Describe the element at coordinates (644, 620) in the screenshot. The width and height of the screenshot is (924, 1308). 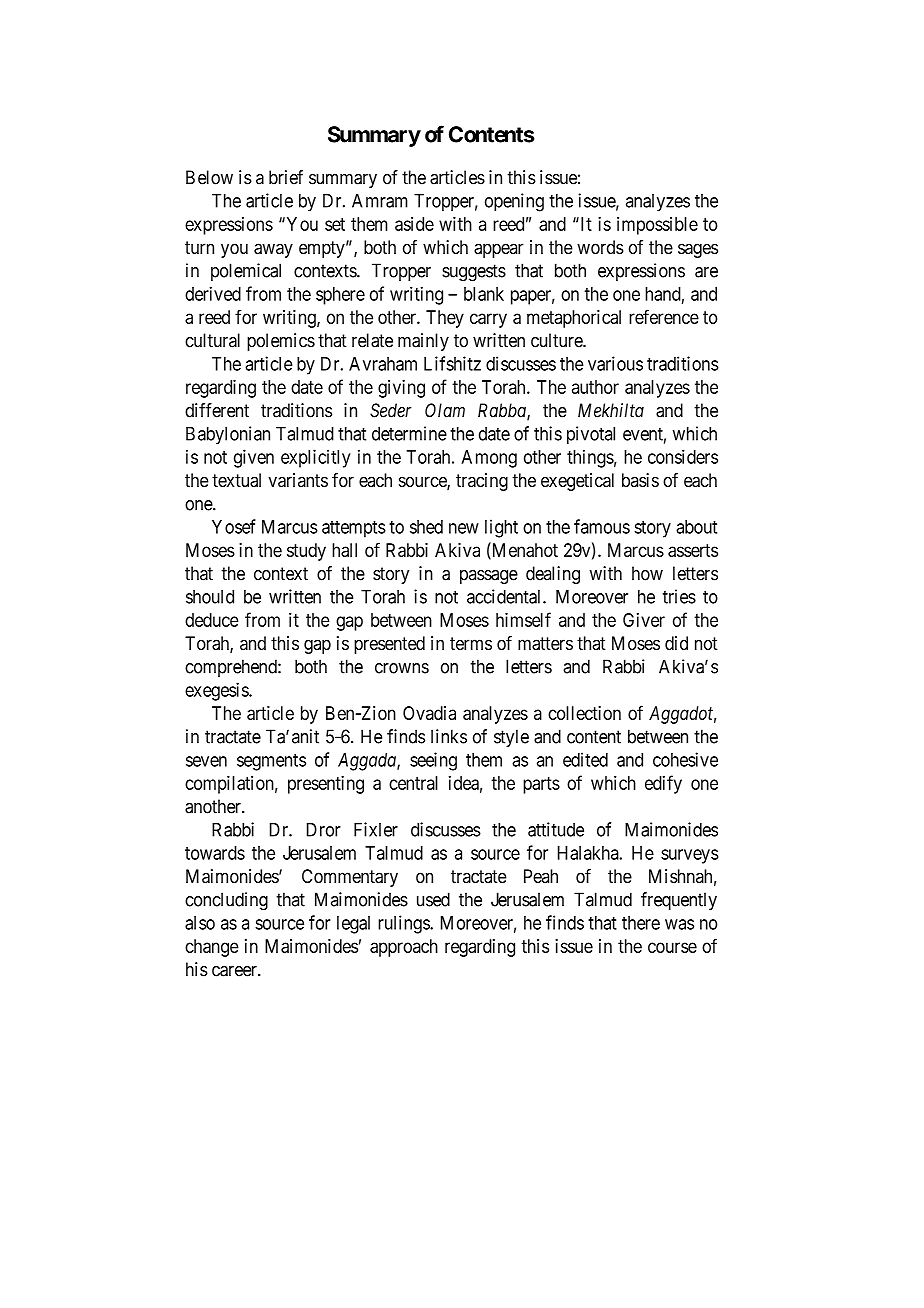
I see `Giver` at that location.
